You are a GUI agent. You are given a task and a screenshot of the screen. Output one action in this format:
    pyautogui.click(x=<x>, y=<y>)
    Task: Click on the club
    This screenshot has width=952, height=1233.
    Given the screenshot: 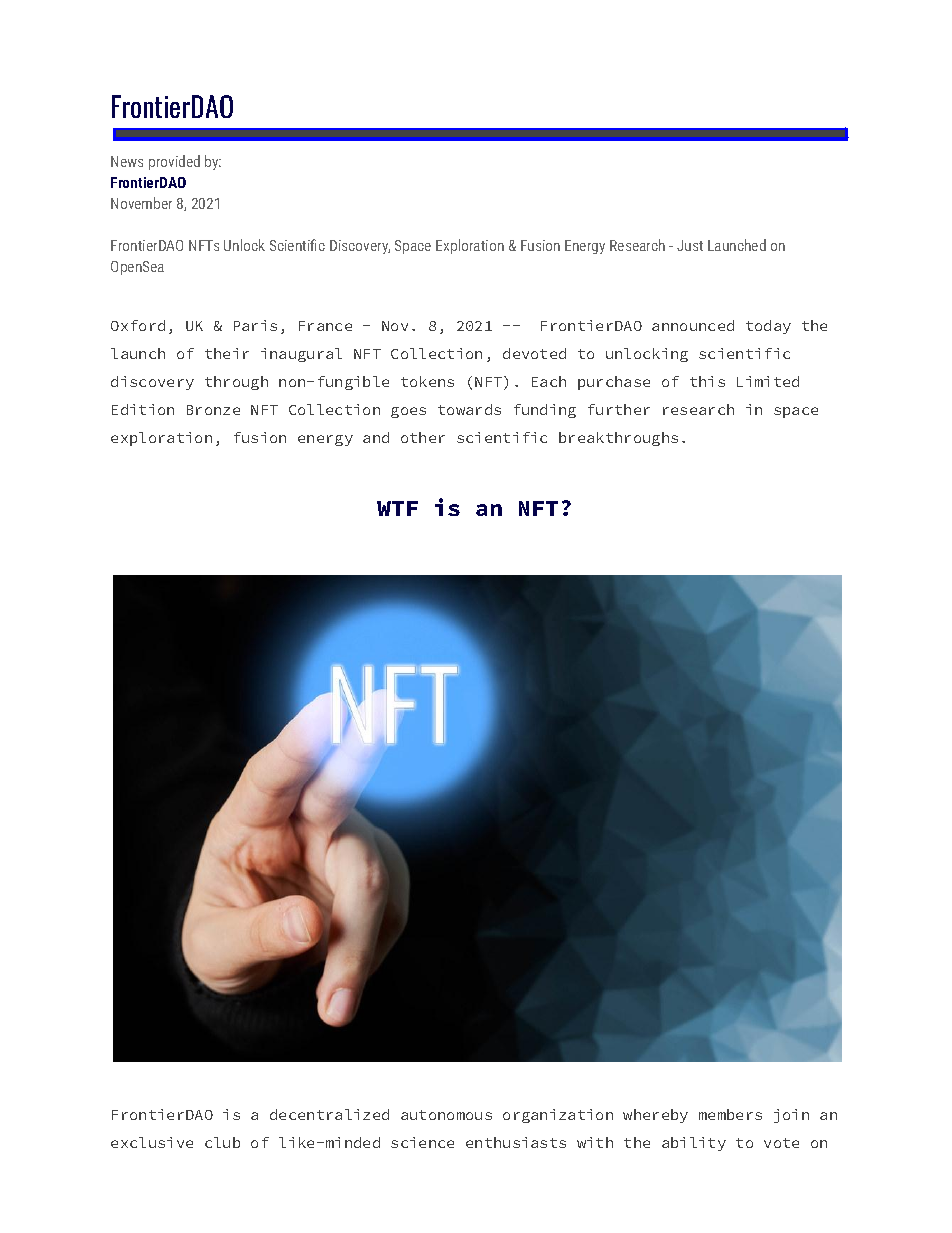 What is the action you would take?
    pyautogui.click(x=222, y=1142)
